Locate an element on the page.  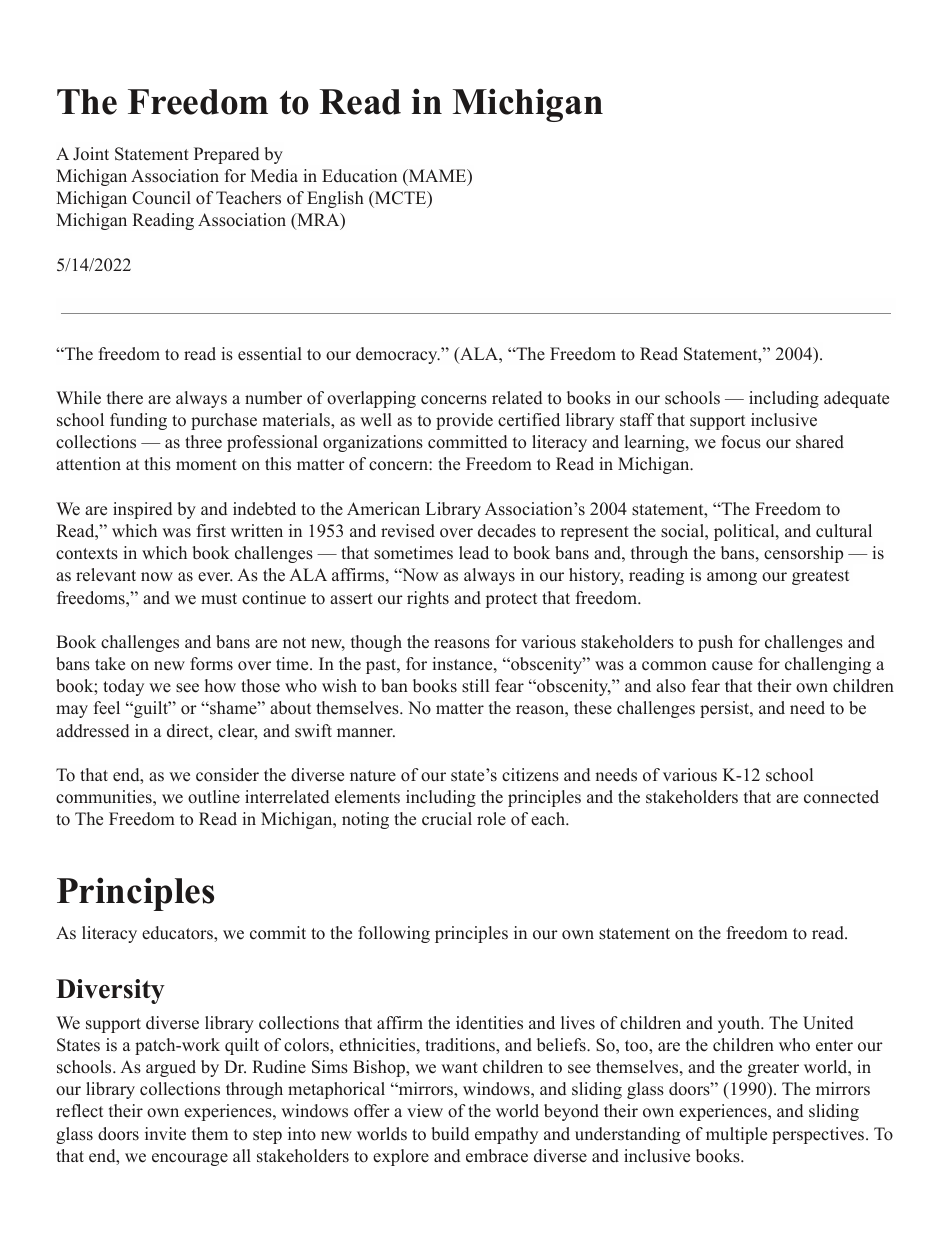
build is located at coordinates (450, 1134).
